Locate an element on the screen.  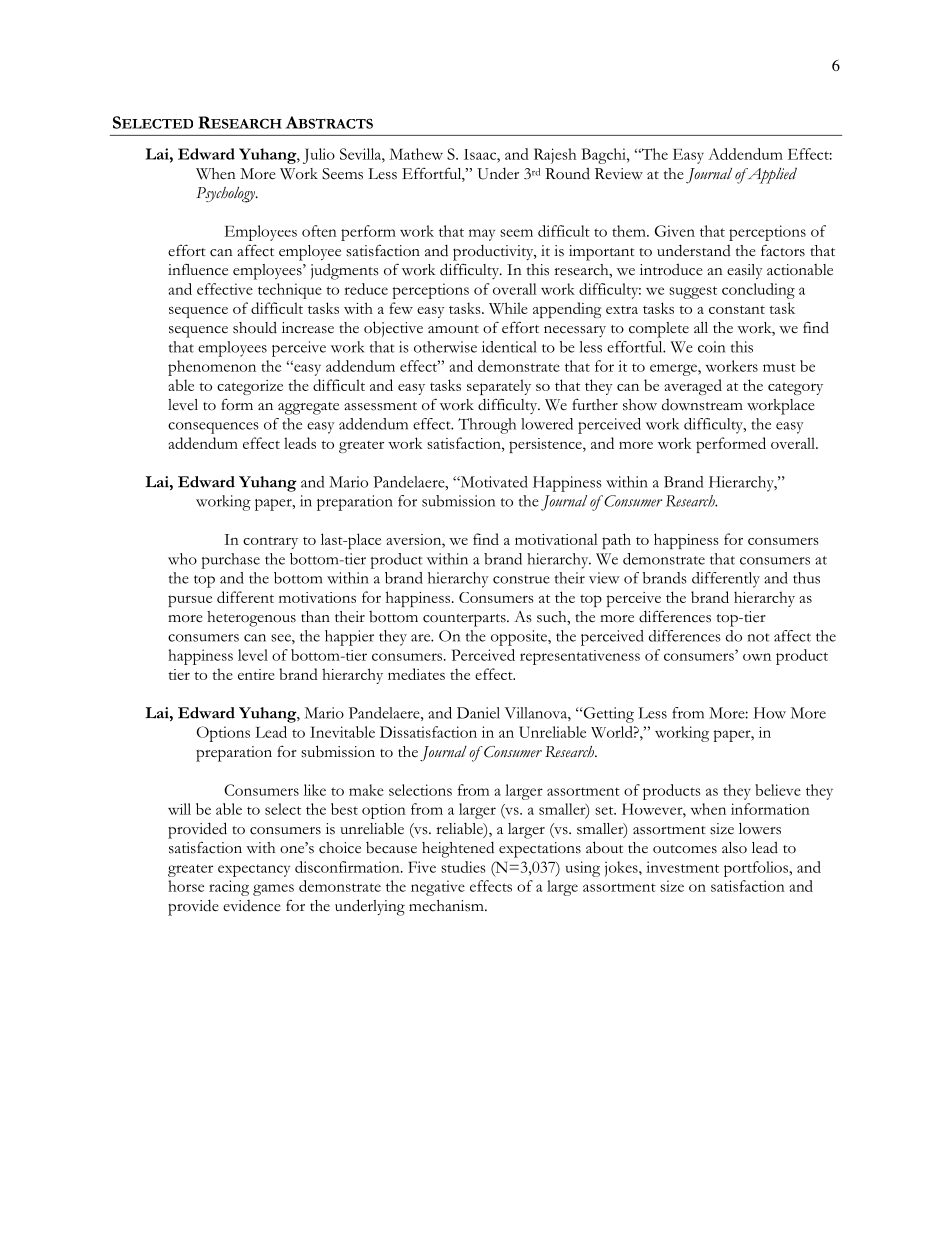
Rajesh is located at coordinates (555, 156).
